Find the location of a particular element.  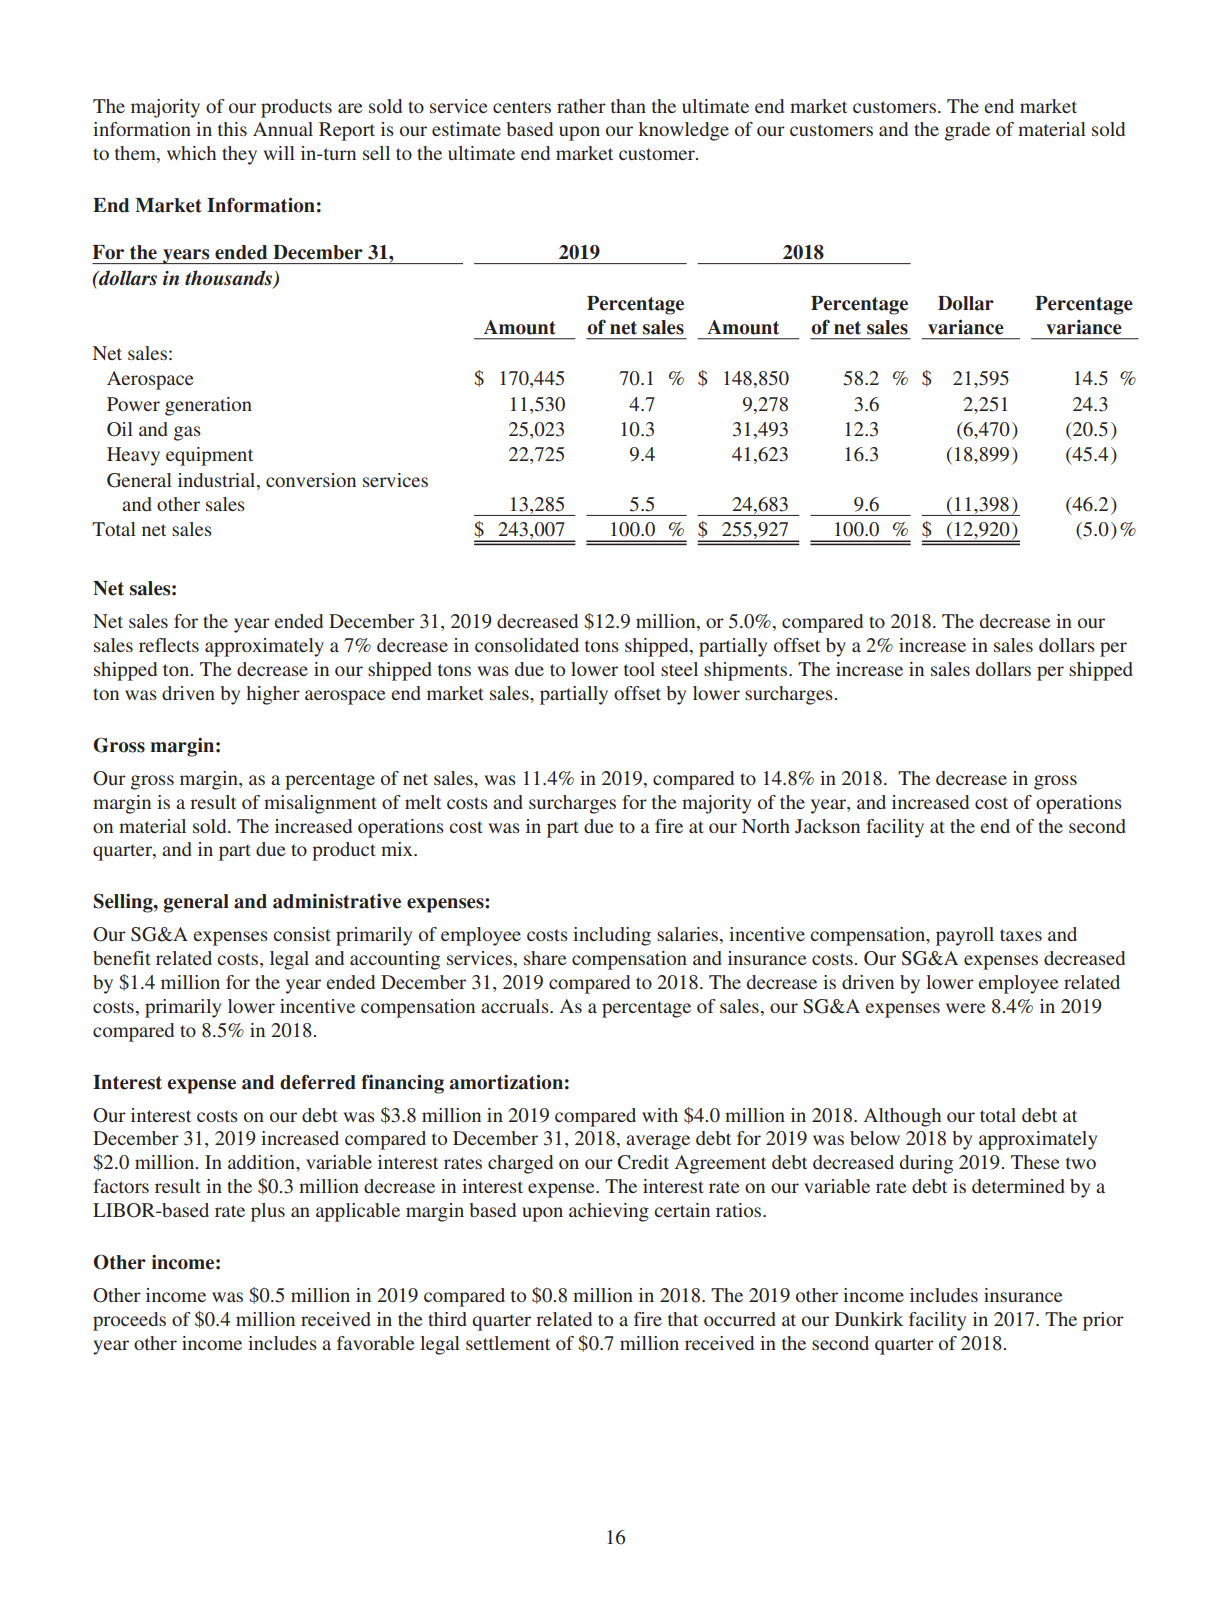

deferred is located at coordinates (318, 1082).
